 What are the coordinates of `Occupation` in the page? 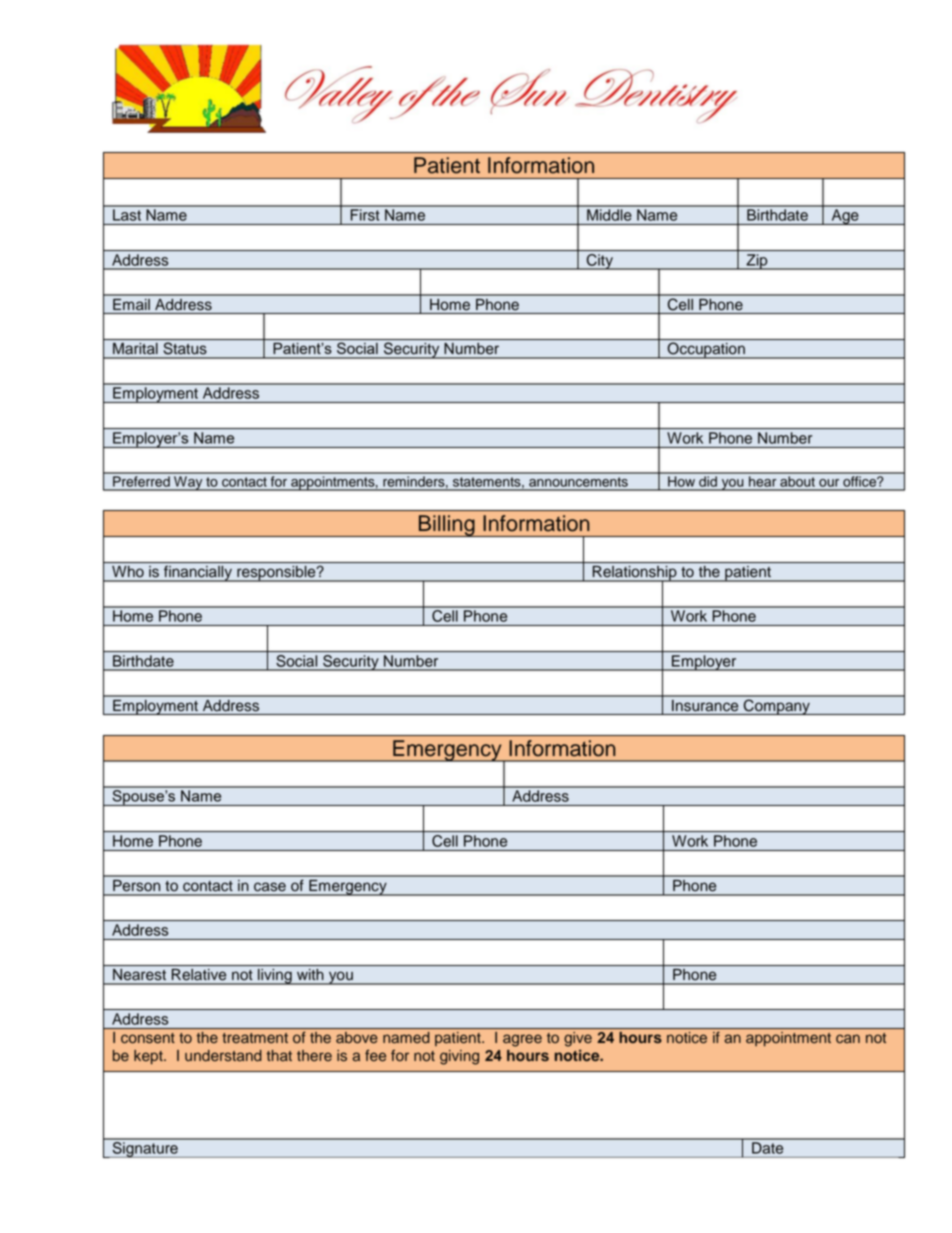 It's located at (706, 350).
